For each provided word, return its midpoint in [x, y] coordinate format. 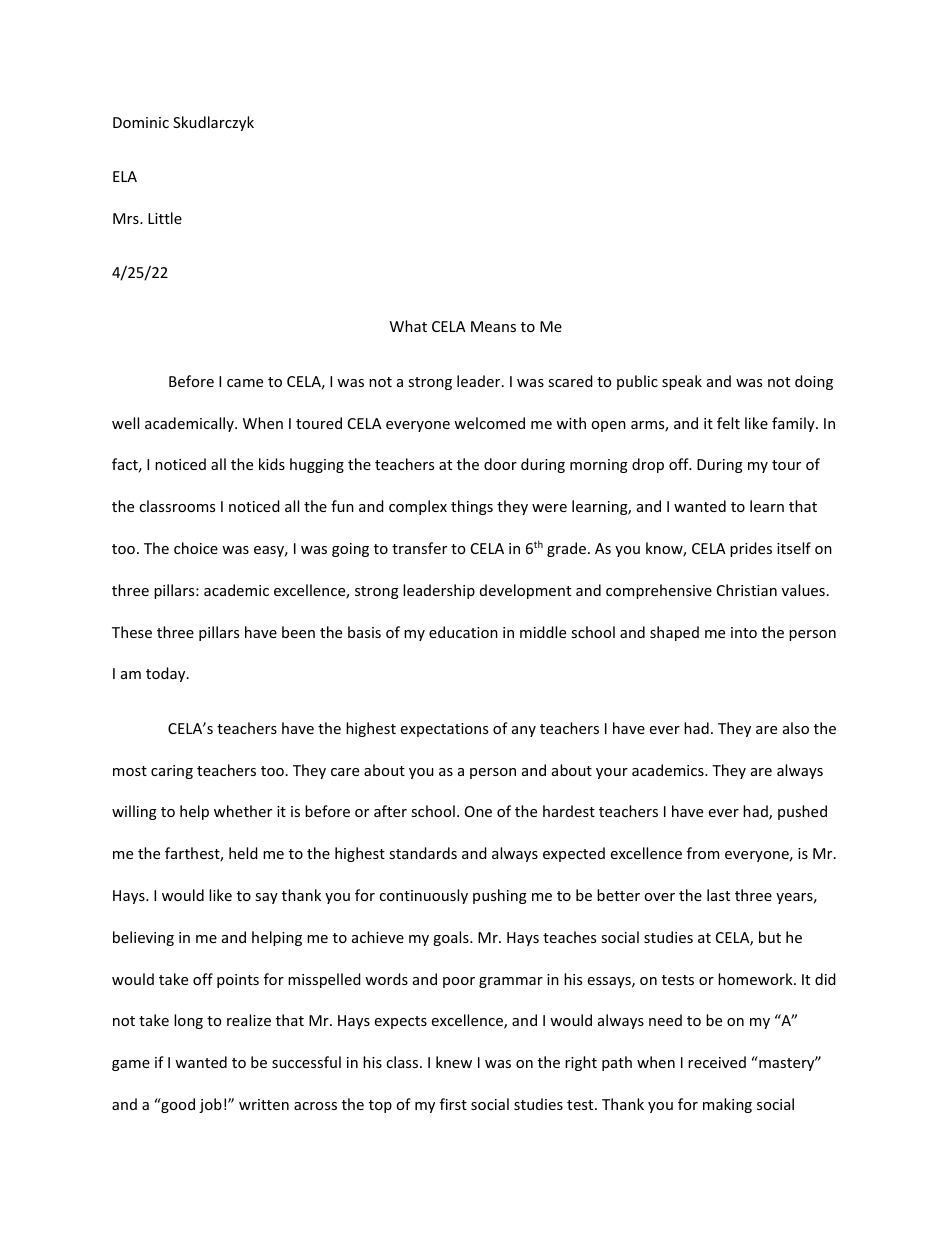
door [500, 464]
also [796, 728]
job [210, 1105]
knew [454, 1062]
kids [272, 464]
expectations [444, 730]
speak [682, 382]
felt [728, 423]
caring [172, 772]
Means [493, 326]
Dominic [141, 122]
